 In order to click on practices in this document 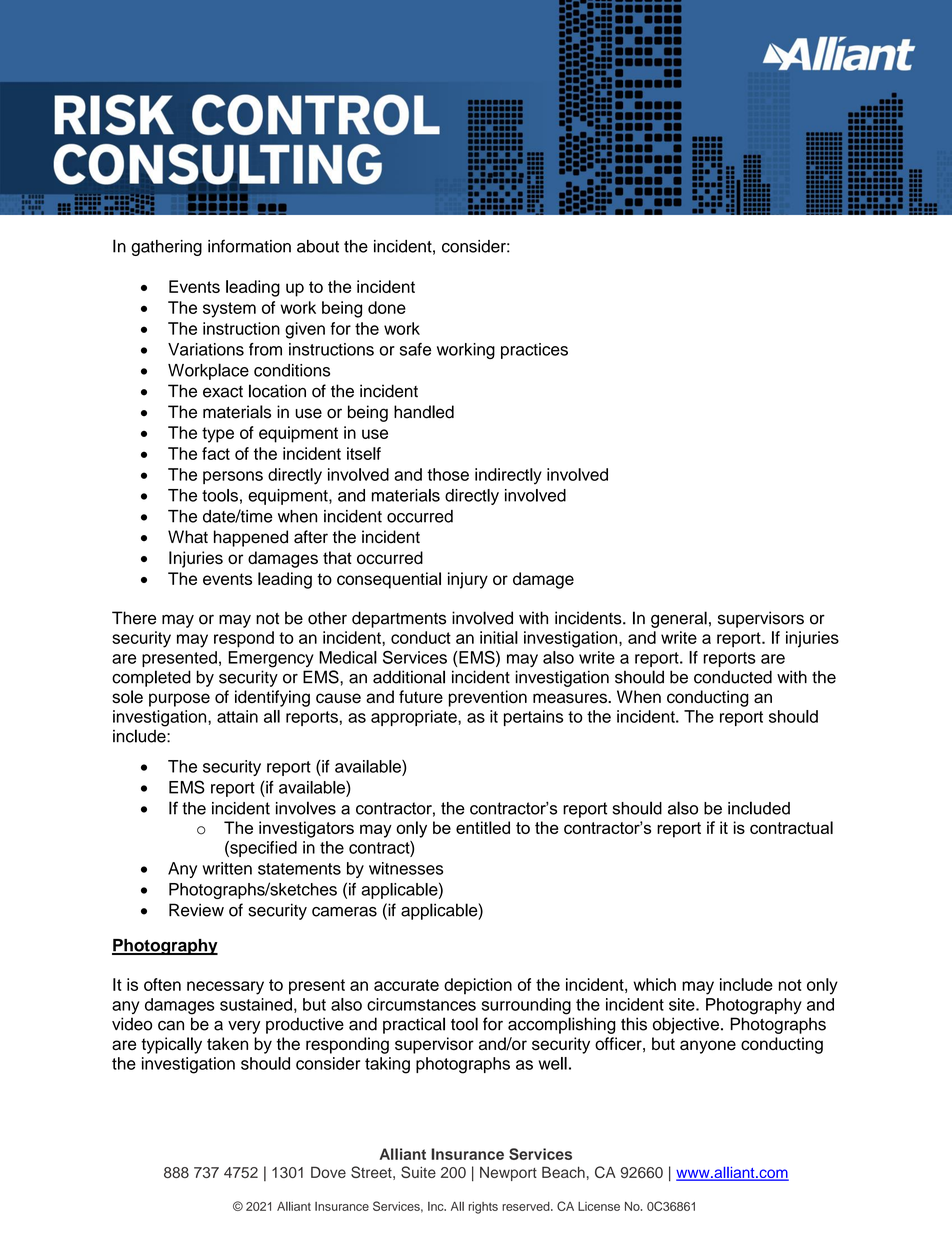, I will do `click(534, 351)`.
